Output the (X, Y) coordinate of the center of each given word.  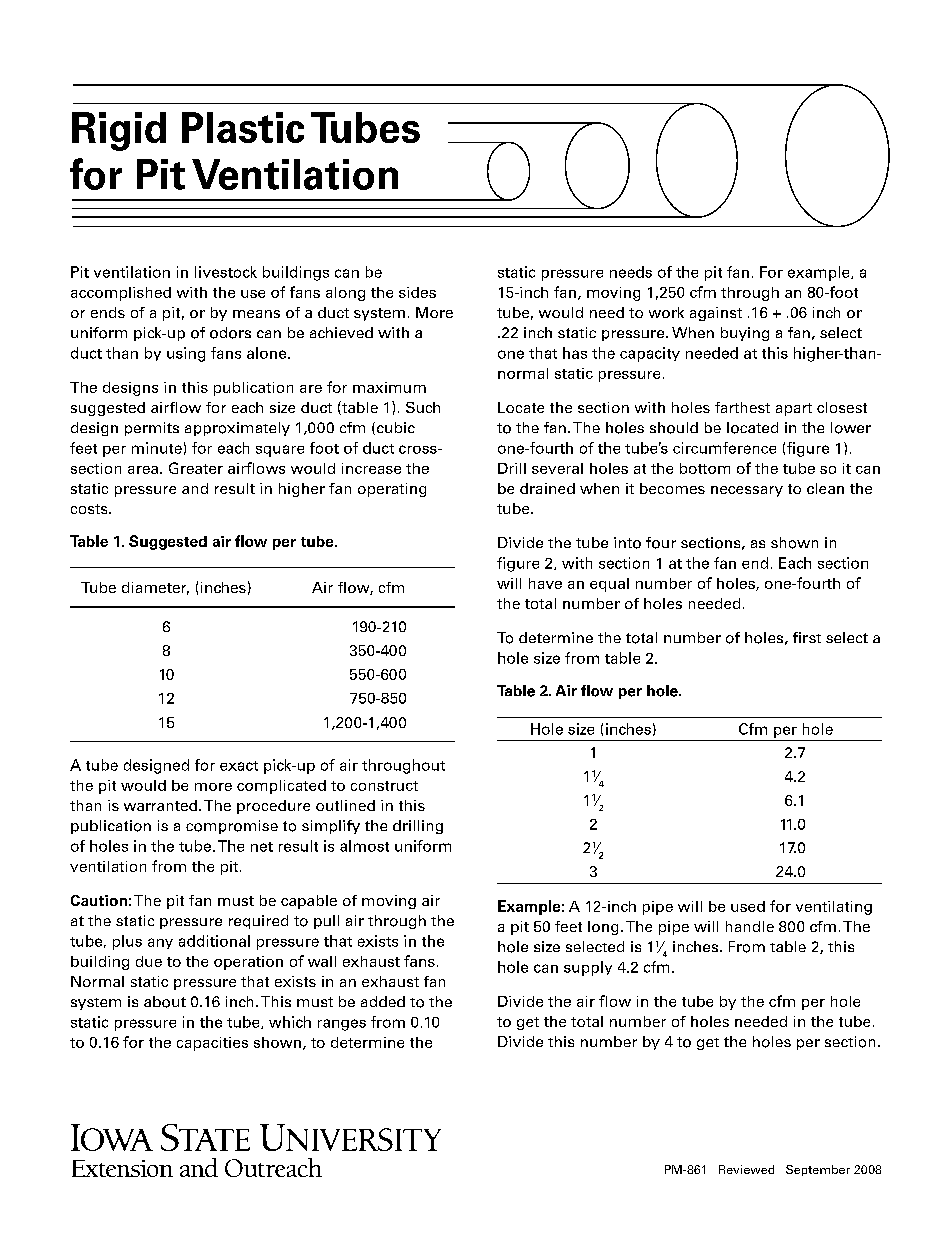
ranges (342, 1025)
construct (384, 786)
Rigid (119, 131)
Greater (196, 468)
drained (547, 488)
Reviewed (746, 1169)
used (748, 906)
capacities (212, 1044)
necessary (747, 491)
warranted (160, 805)
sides (417, 292)
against (716, 314)
